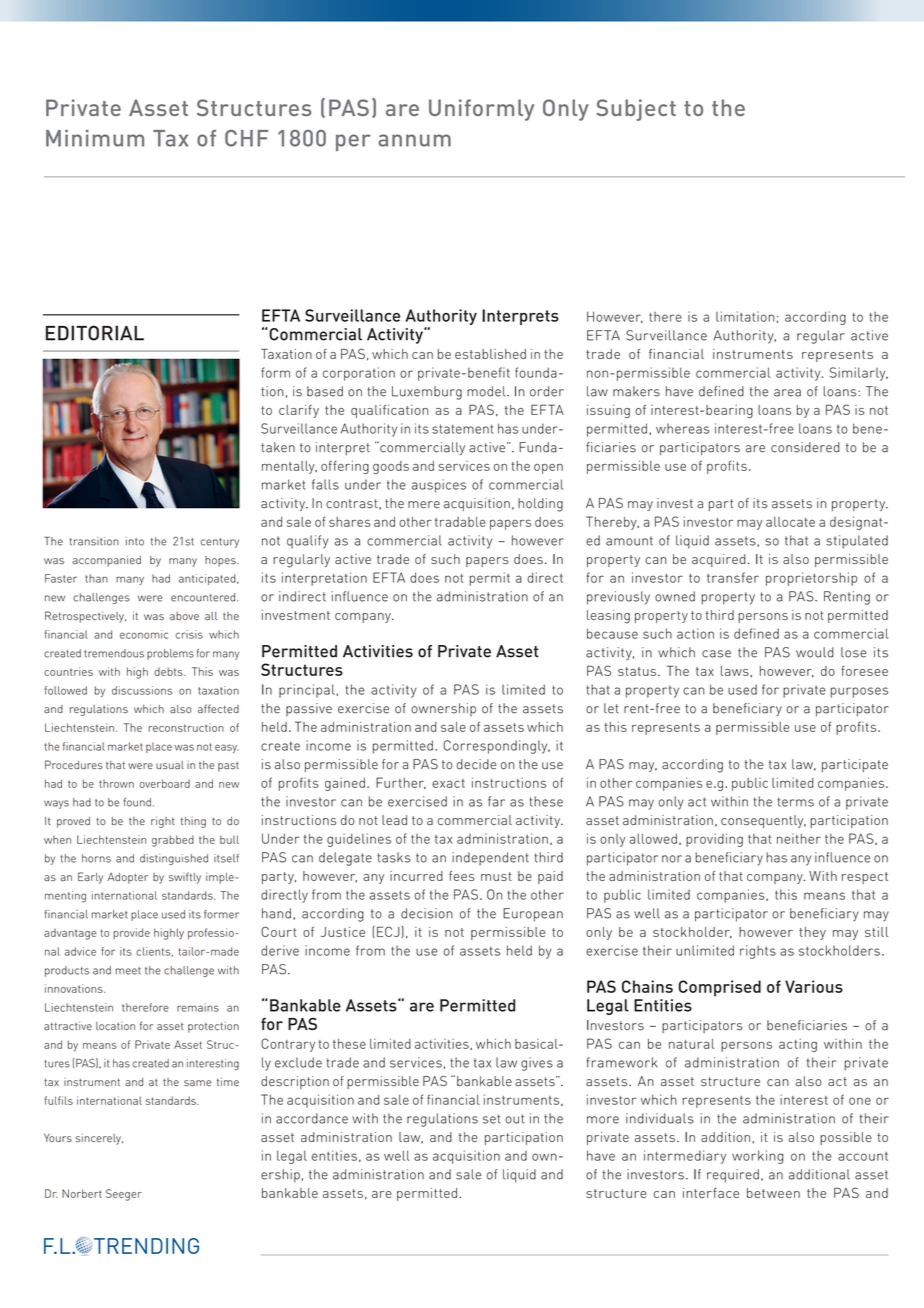  What do you see at coordinates (815, 652) in the document?
I see `would` at bounding box center [815, 652].
